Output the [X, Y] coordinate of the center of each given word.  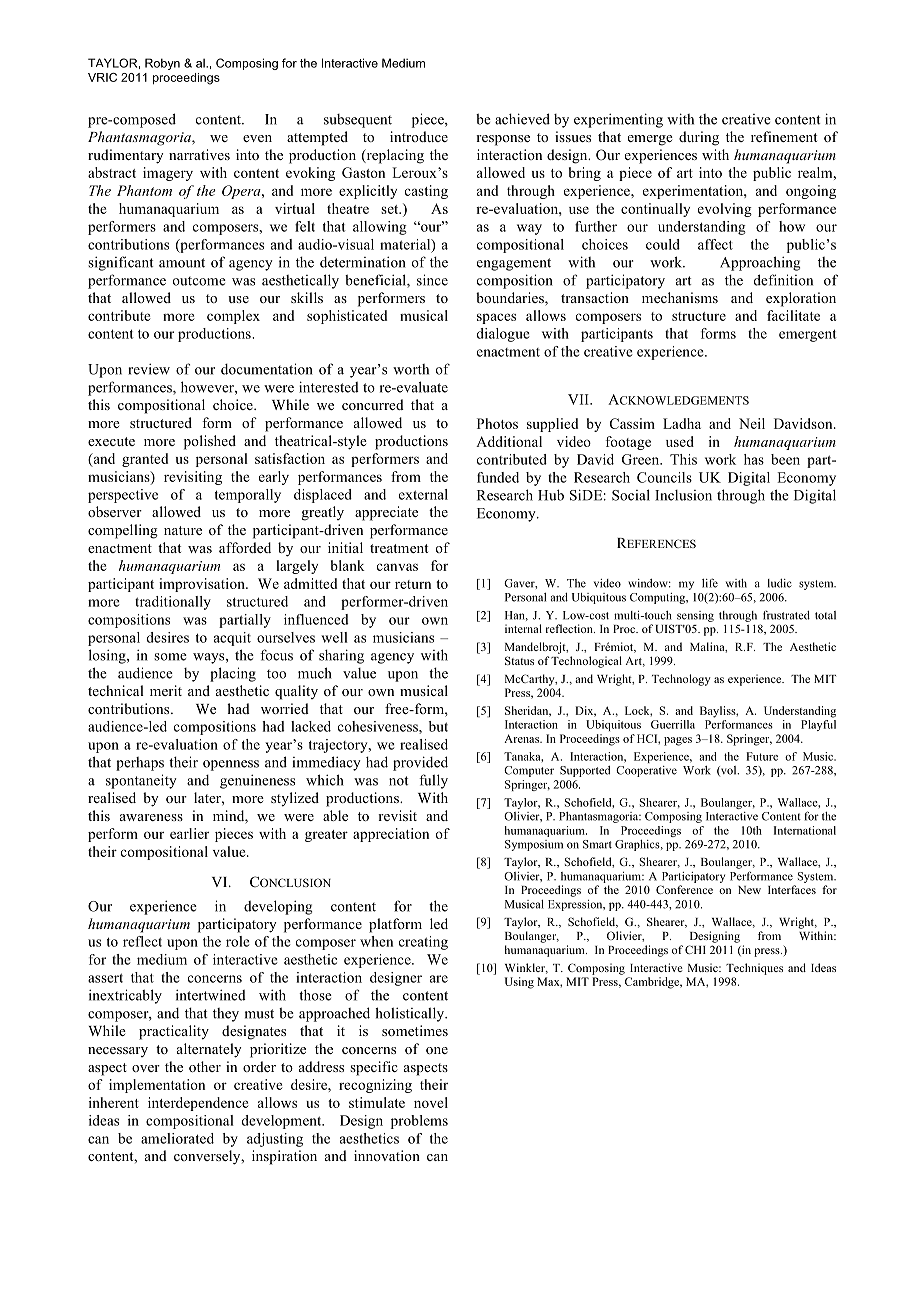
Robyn [162, 64]
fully [433, 781]
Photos [497, 423]
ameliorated [177, 1138]
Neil [752, 423]
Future [762, 756]
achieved [522, 119]
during [699, 138]
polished [210, 442]
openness [231, 765]
